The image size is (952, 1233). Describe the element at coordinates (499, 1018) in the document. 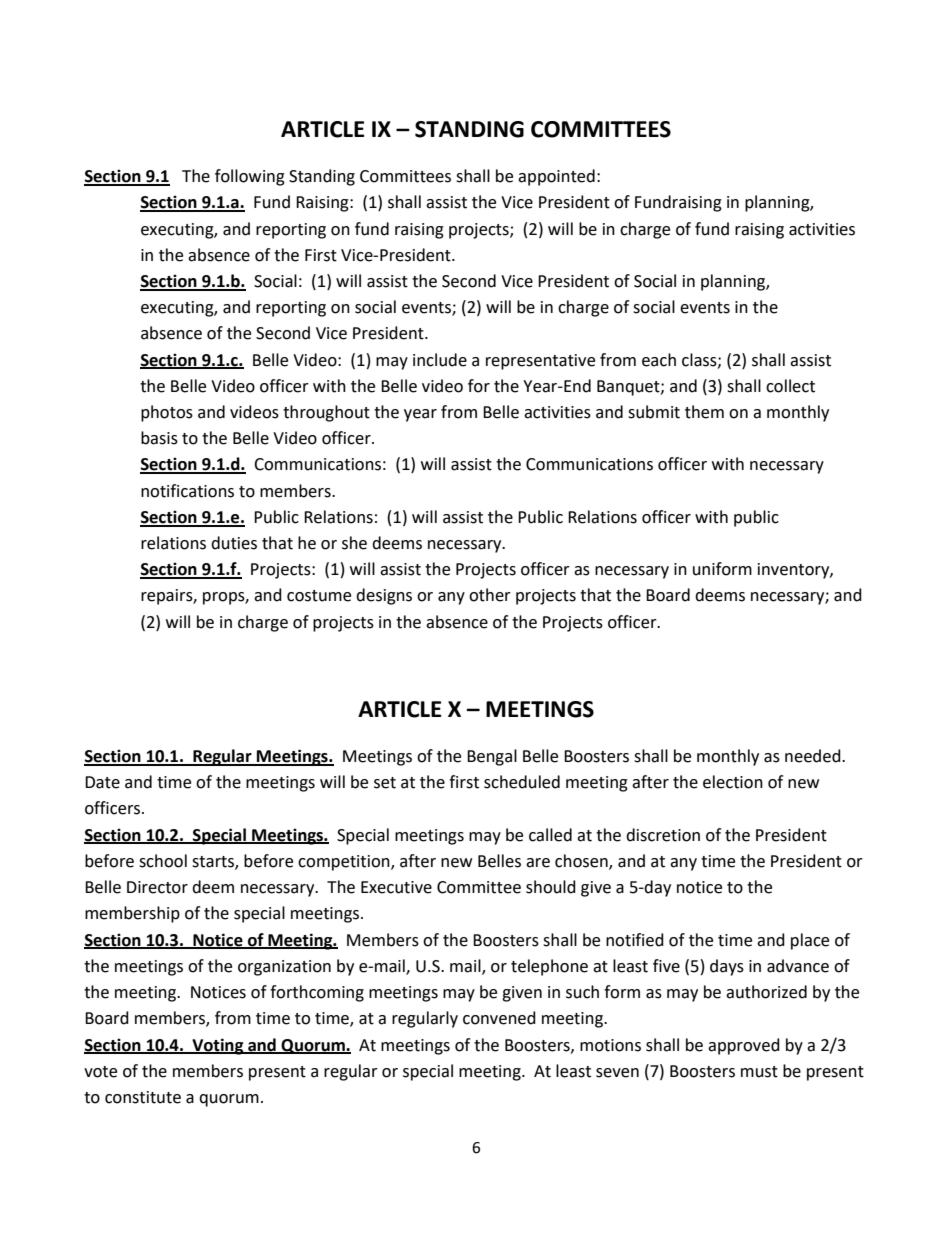

I see `convened` at that location.
